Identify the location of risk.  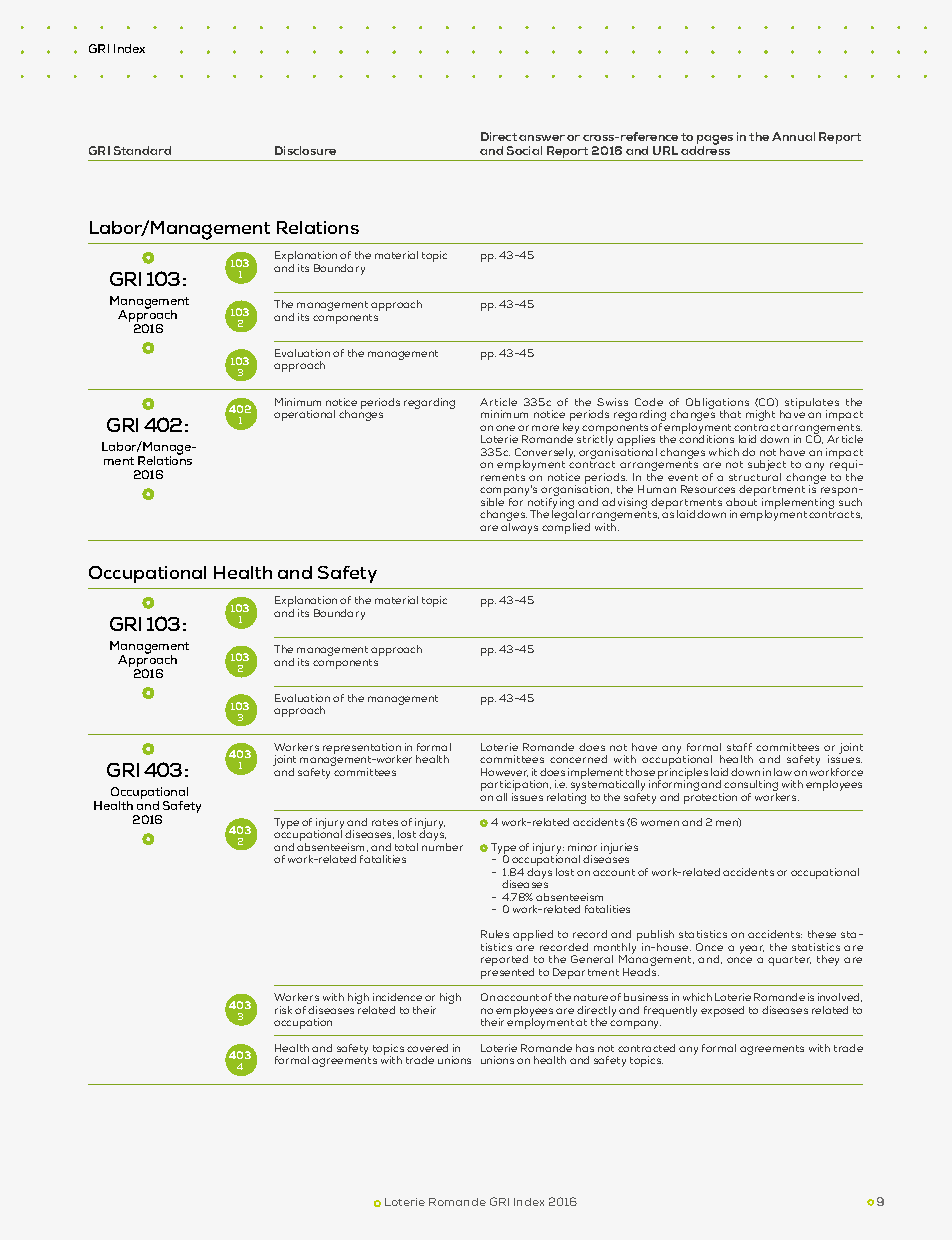
(283, 1010).
